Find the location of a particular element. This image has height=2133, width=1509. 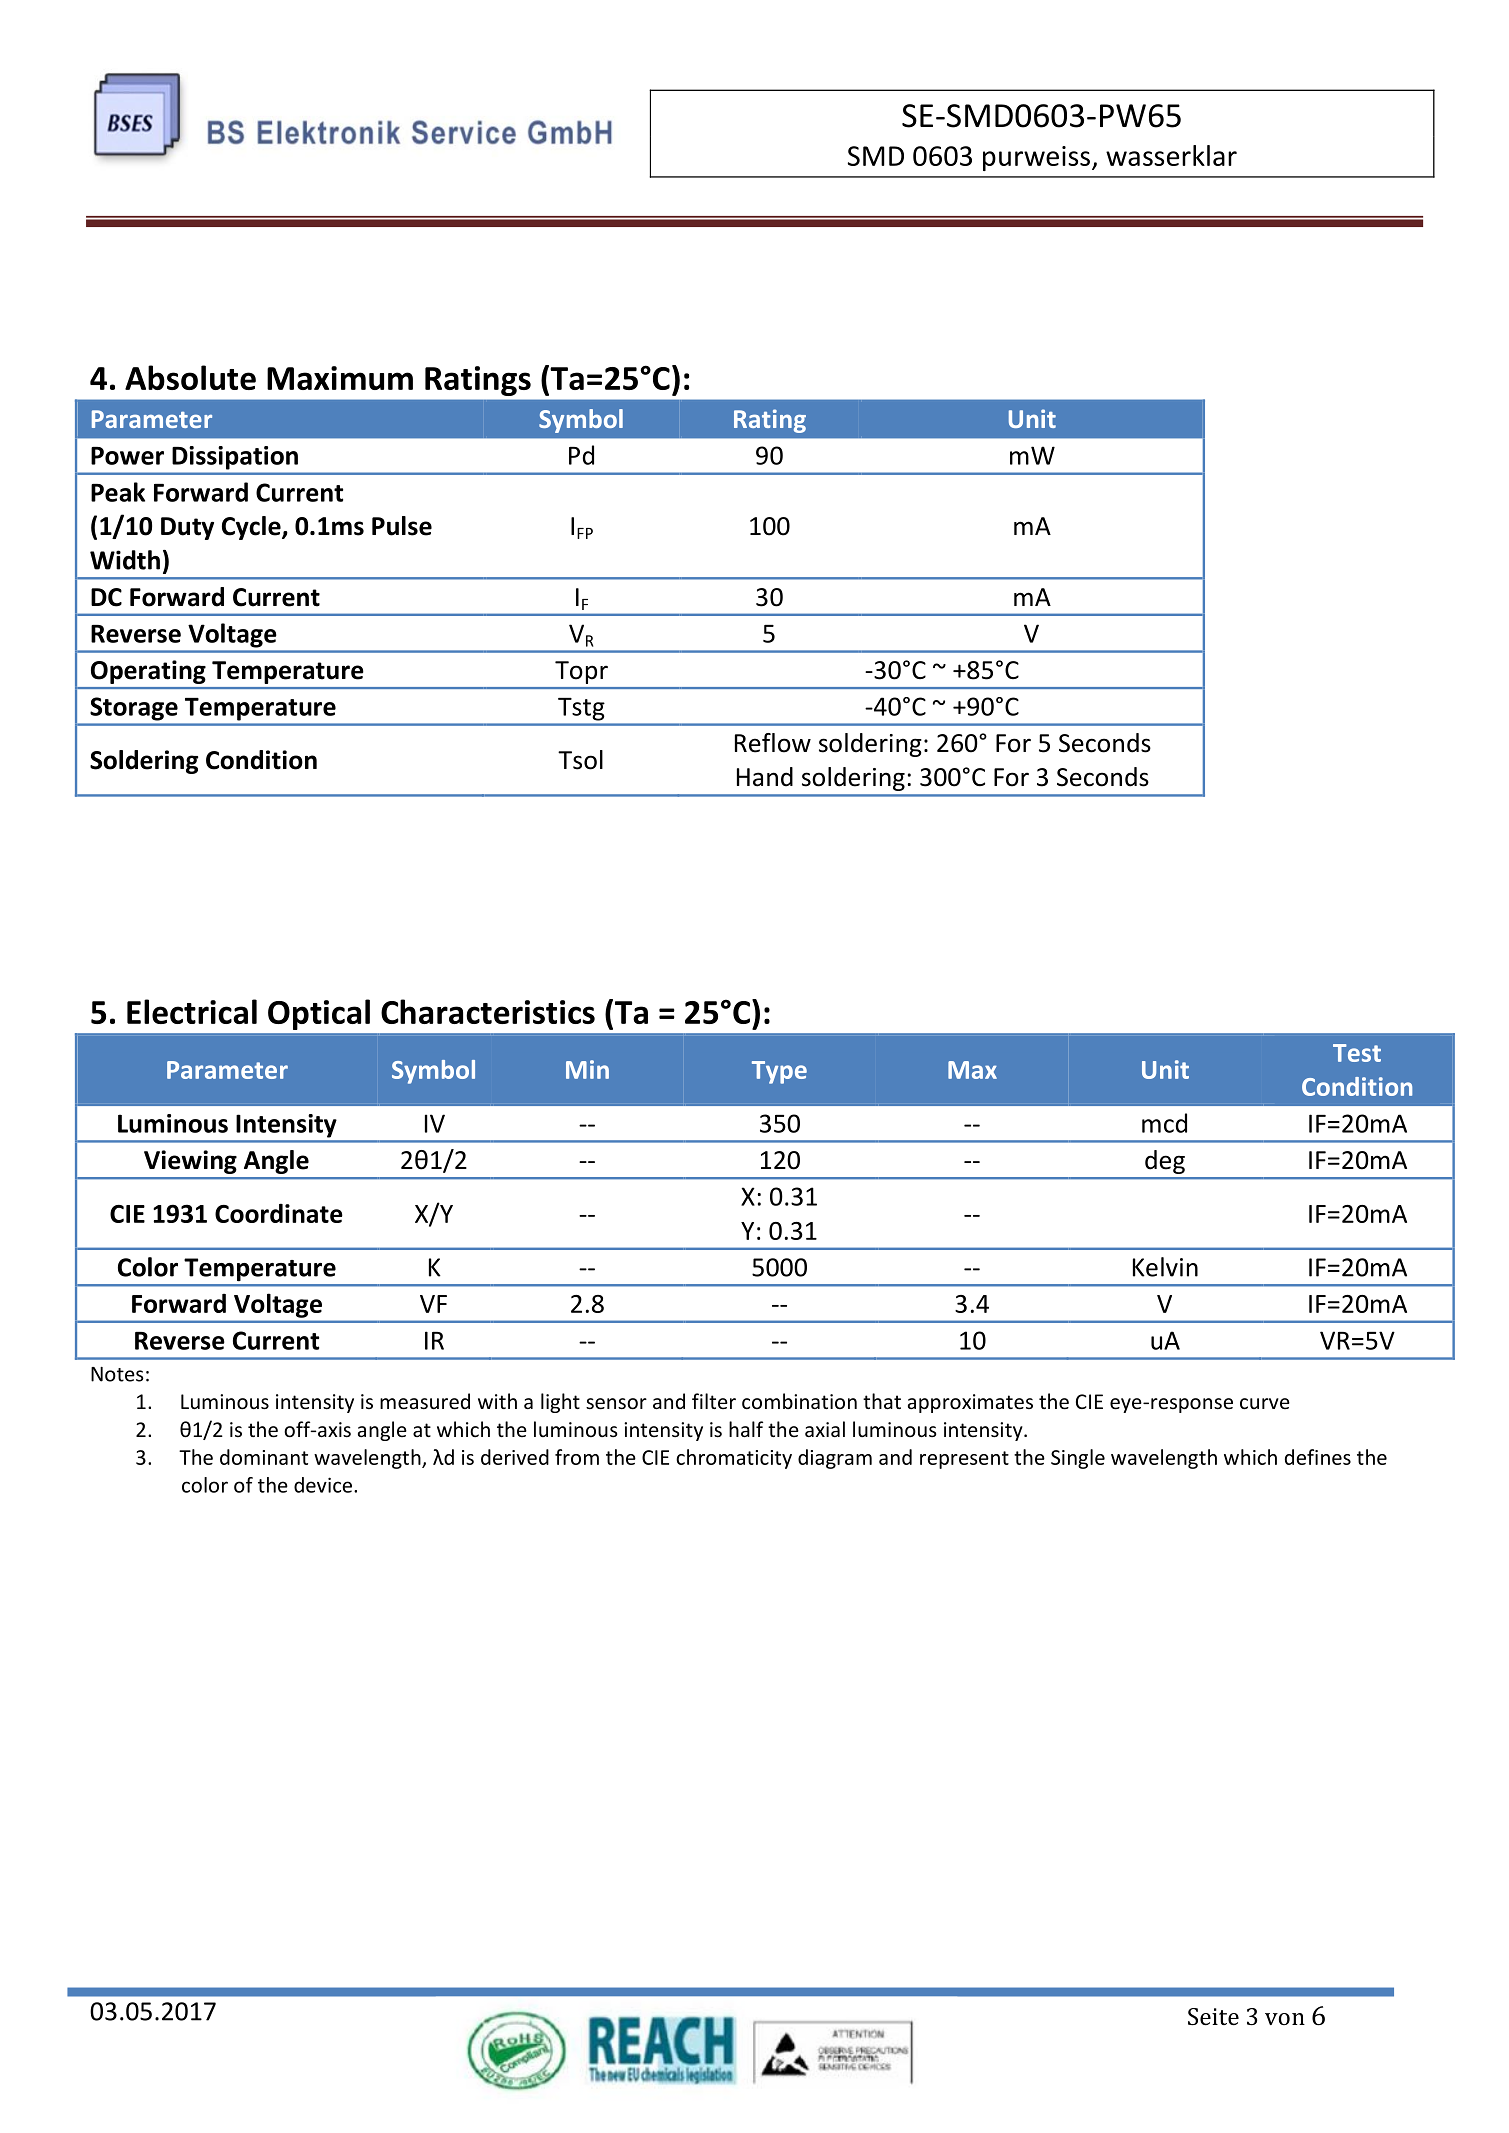

Pulse is located at coordinates (402, 526).
